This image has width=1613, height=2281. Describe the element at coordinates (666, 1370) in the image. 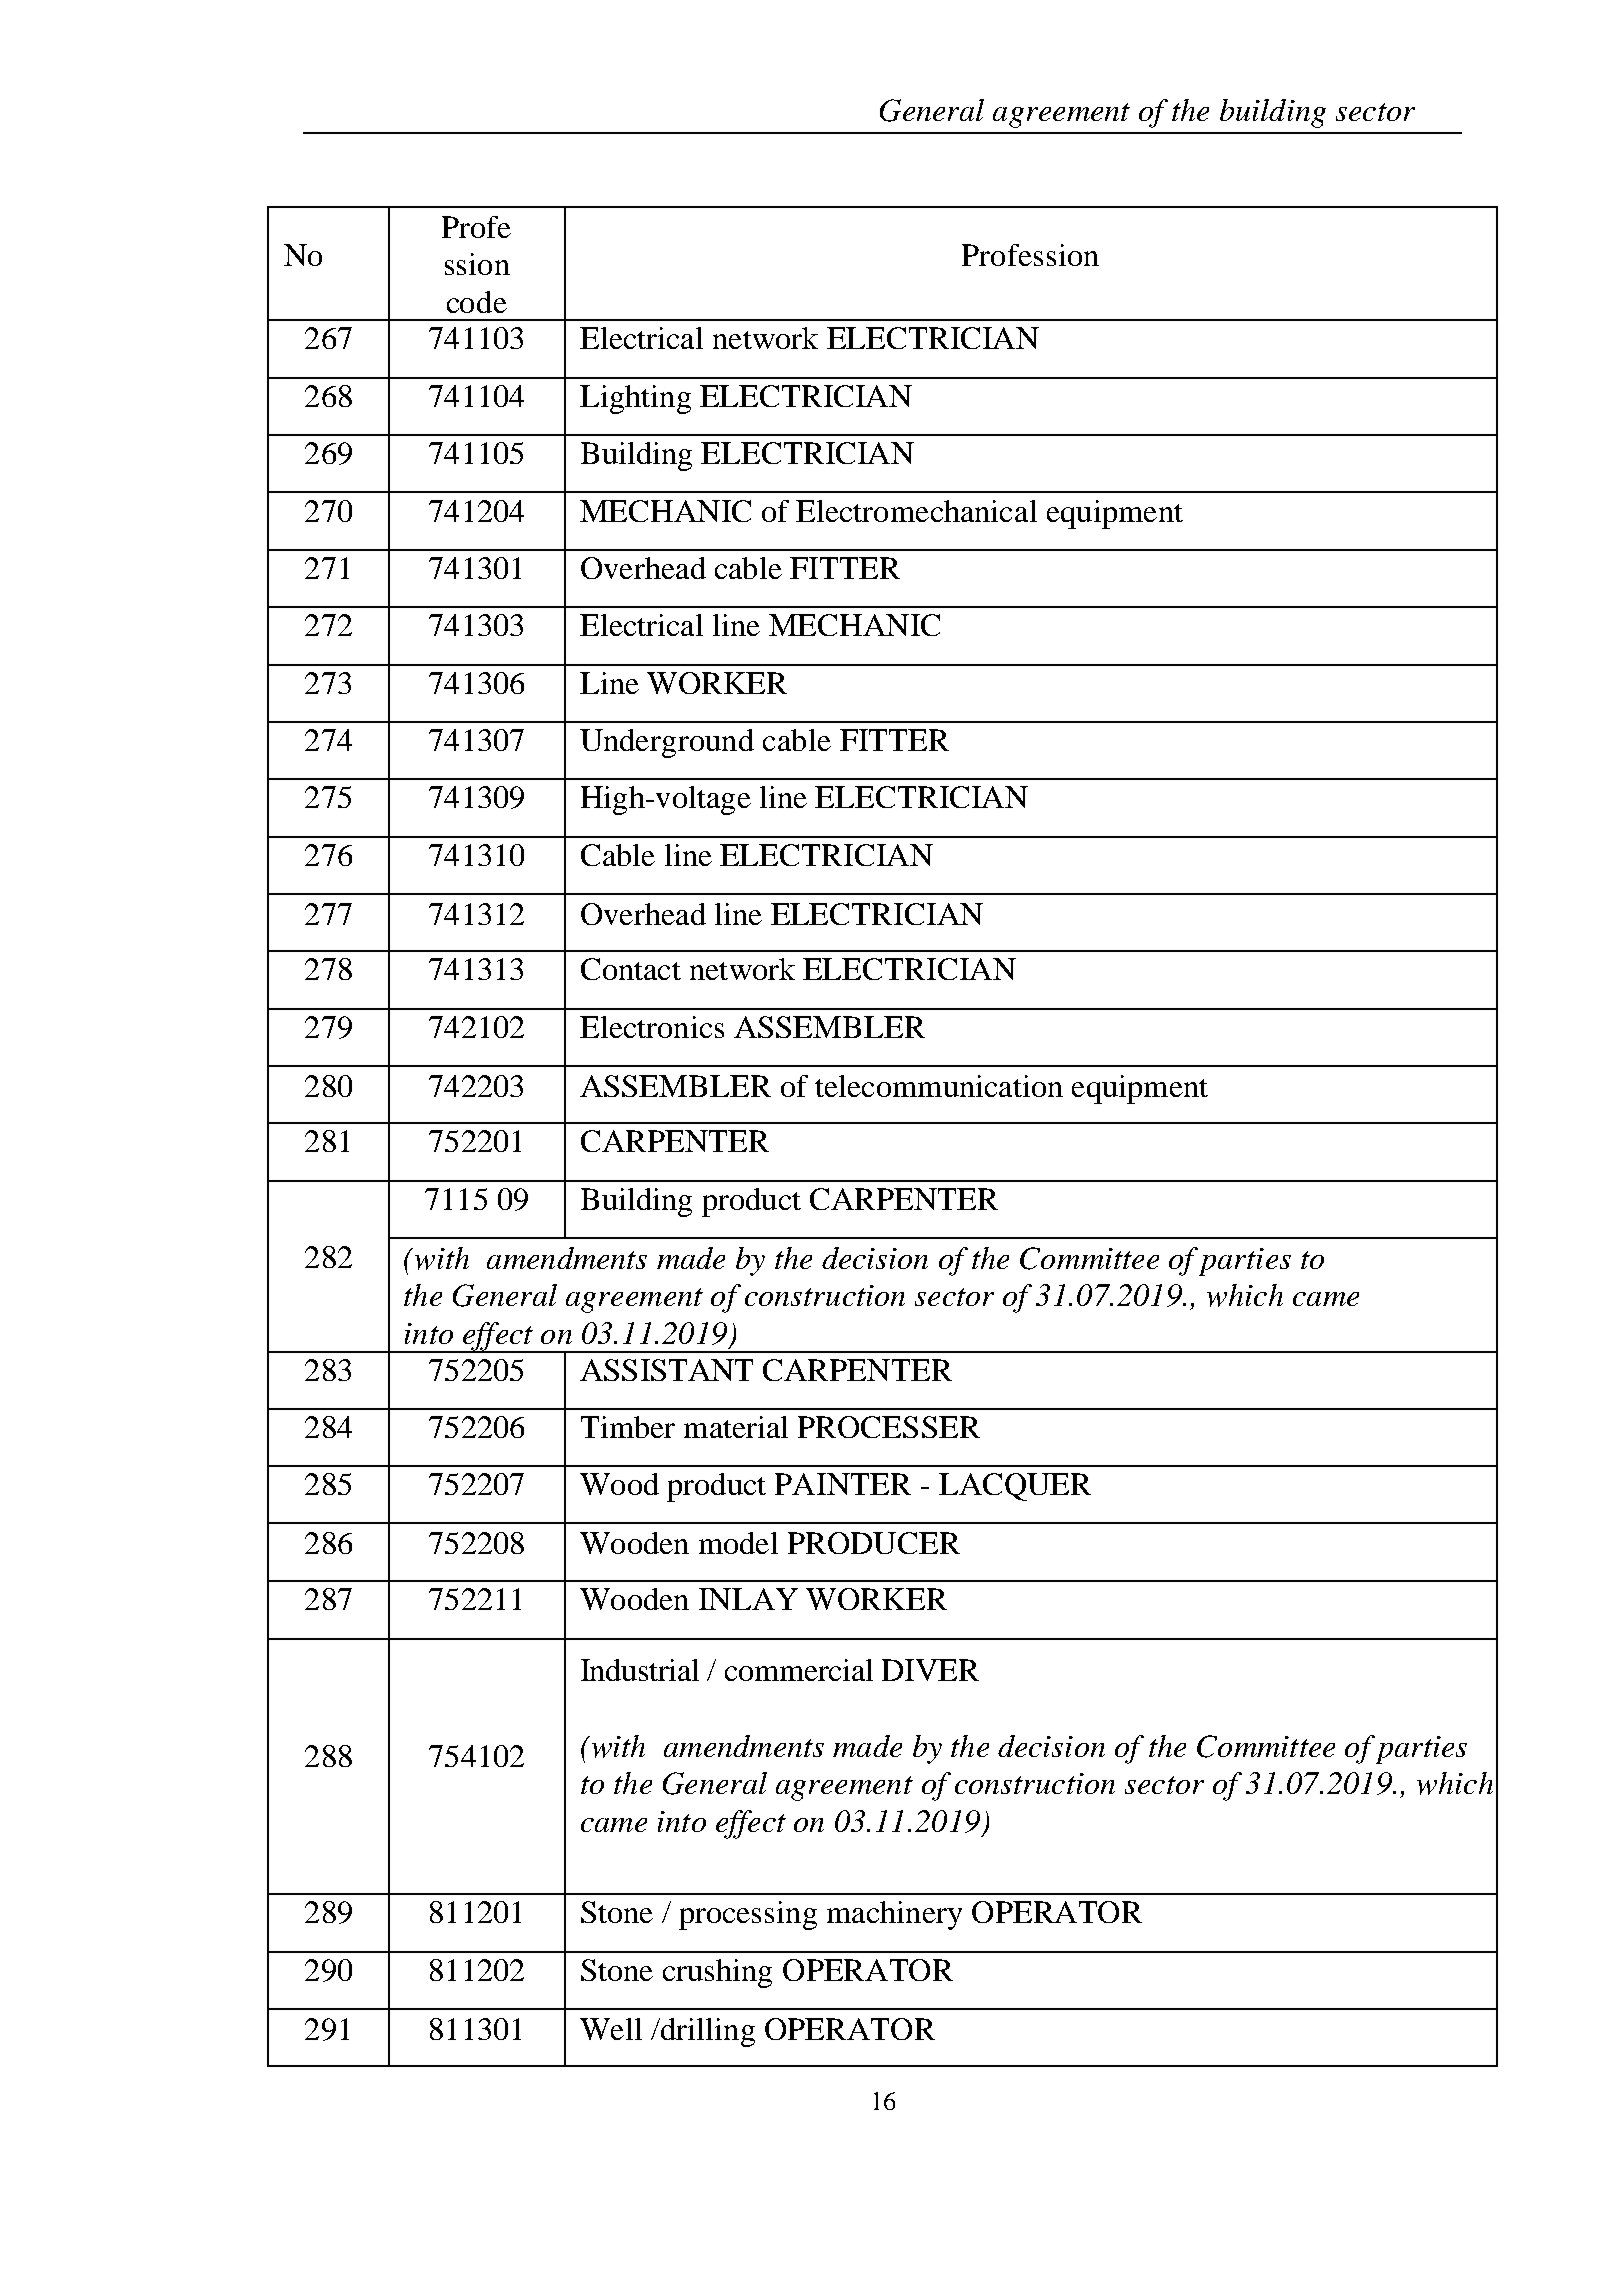

I see `ASSISTANT` at that location.
